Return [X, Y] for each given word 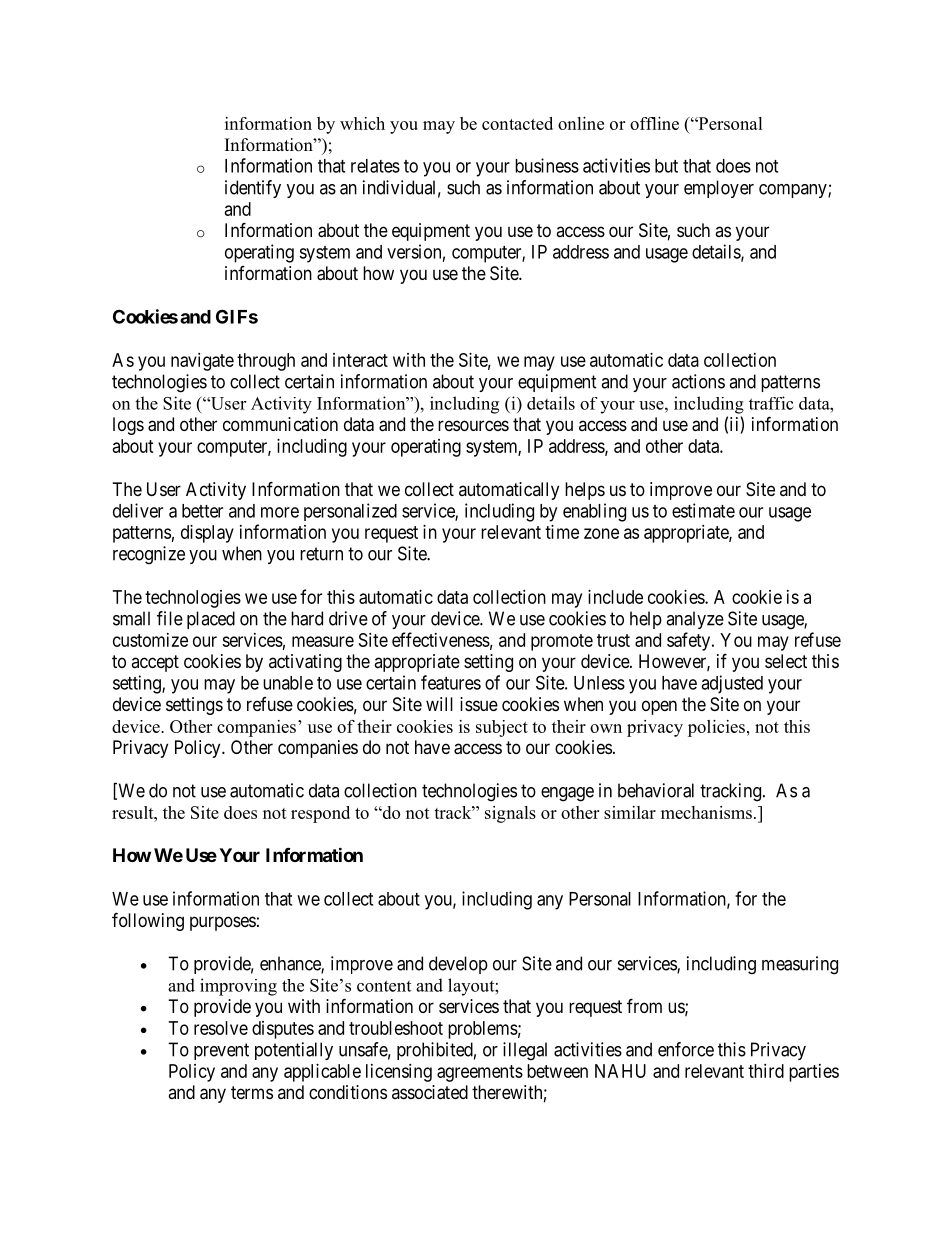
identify [253, 189]
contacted [517, 123]
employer [719, 189]
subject [502, 728]
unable [288, 683]
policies [716, 728]
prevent [221, 1051]
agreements [480, 1073]
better [202, 511]
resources [473, 425]
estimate [703, 510]
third [766, 1071]
